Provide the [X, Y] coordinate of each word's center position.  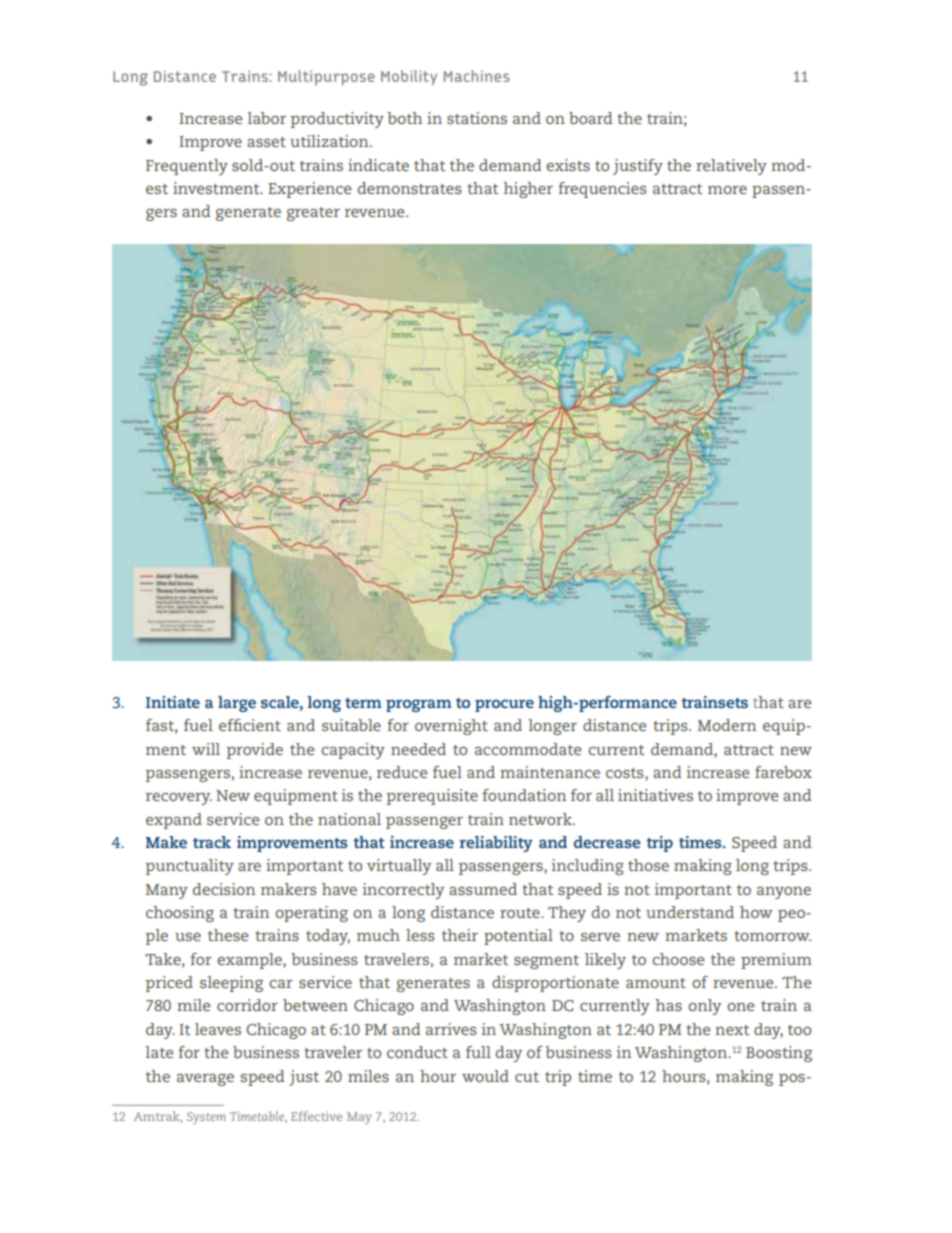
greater [313, 214]
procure [504, 705]
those [648, 865]
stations [477, 118]
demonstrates [410, 188]
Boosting [779, 1054]
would [485, 1076]
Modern [727, 725]
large [237, 704]
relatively [731, 167]
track [212, 842]
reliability [496, 844]
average [205, 1080]
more [727, 190]
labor [267, 118]
